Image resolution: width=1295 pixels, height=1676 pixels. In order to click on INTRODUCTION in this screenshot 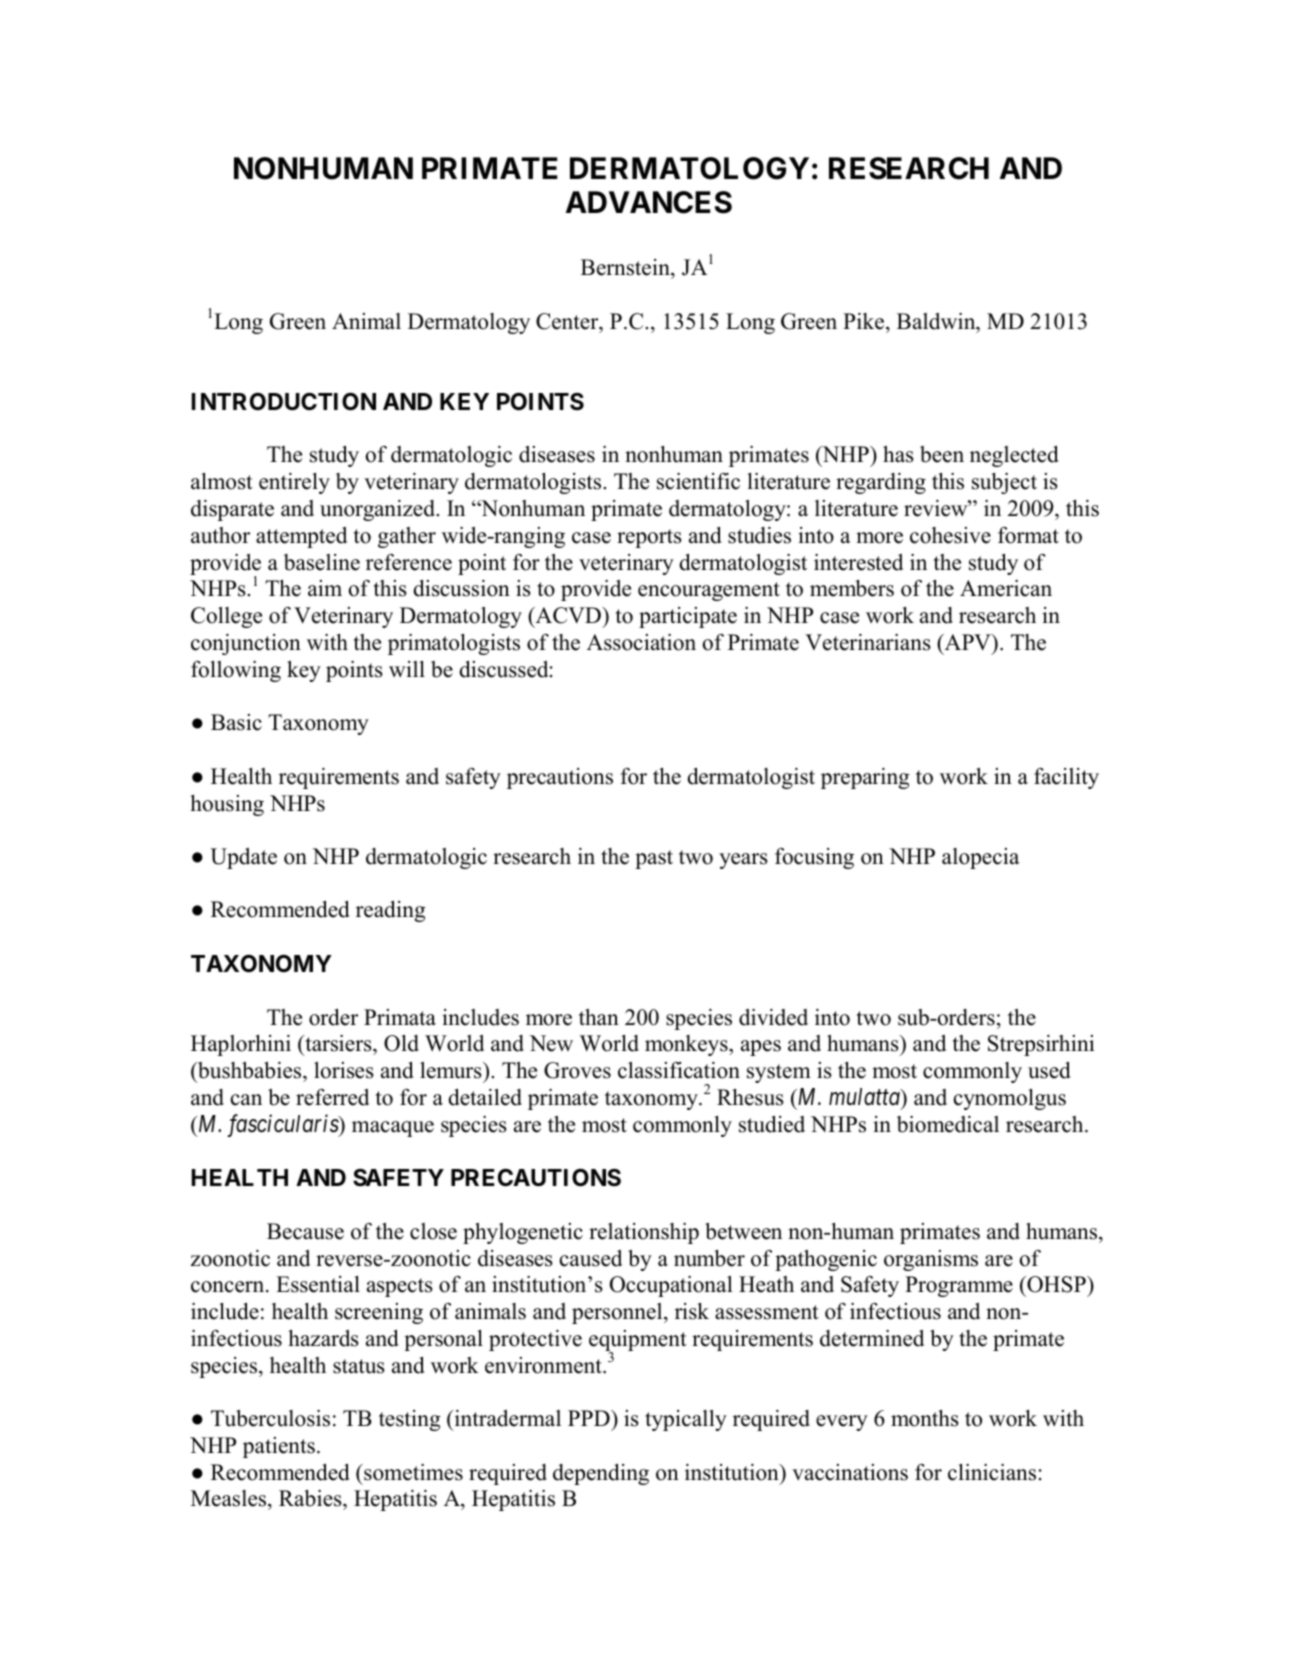, I will do `click(283, 401)`.
